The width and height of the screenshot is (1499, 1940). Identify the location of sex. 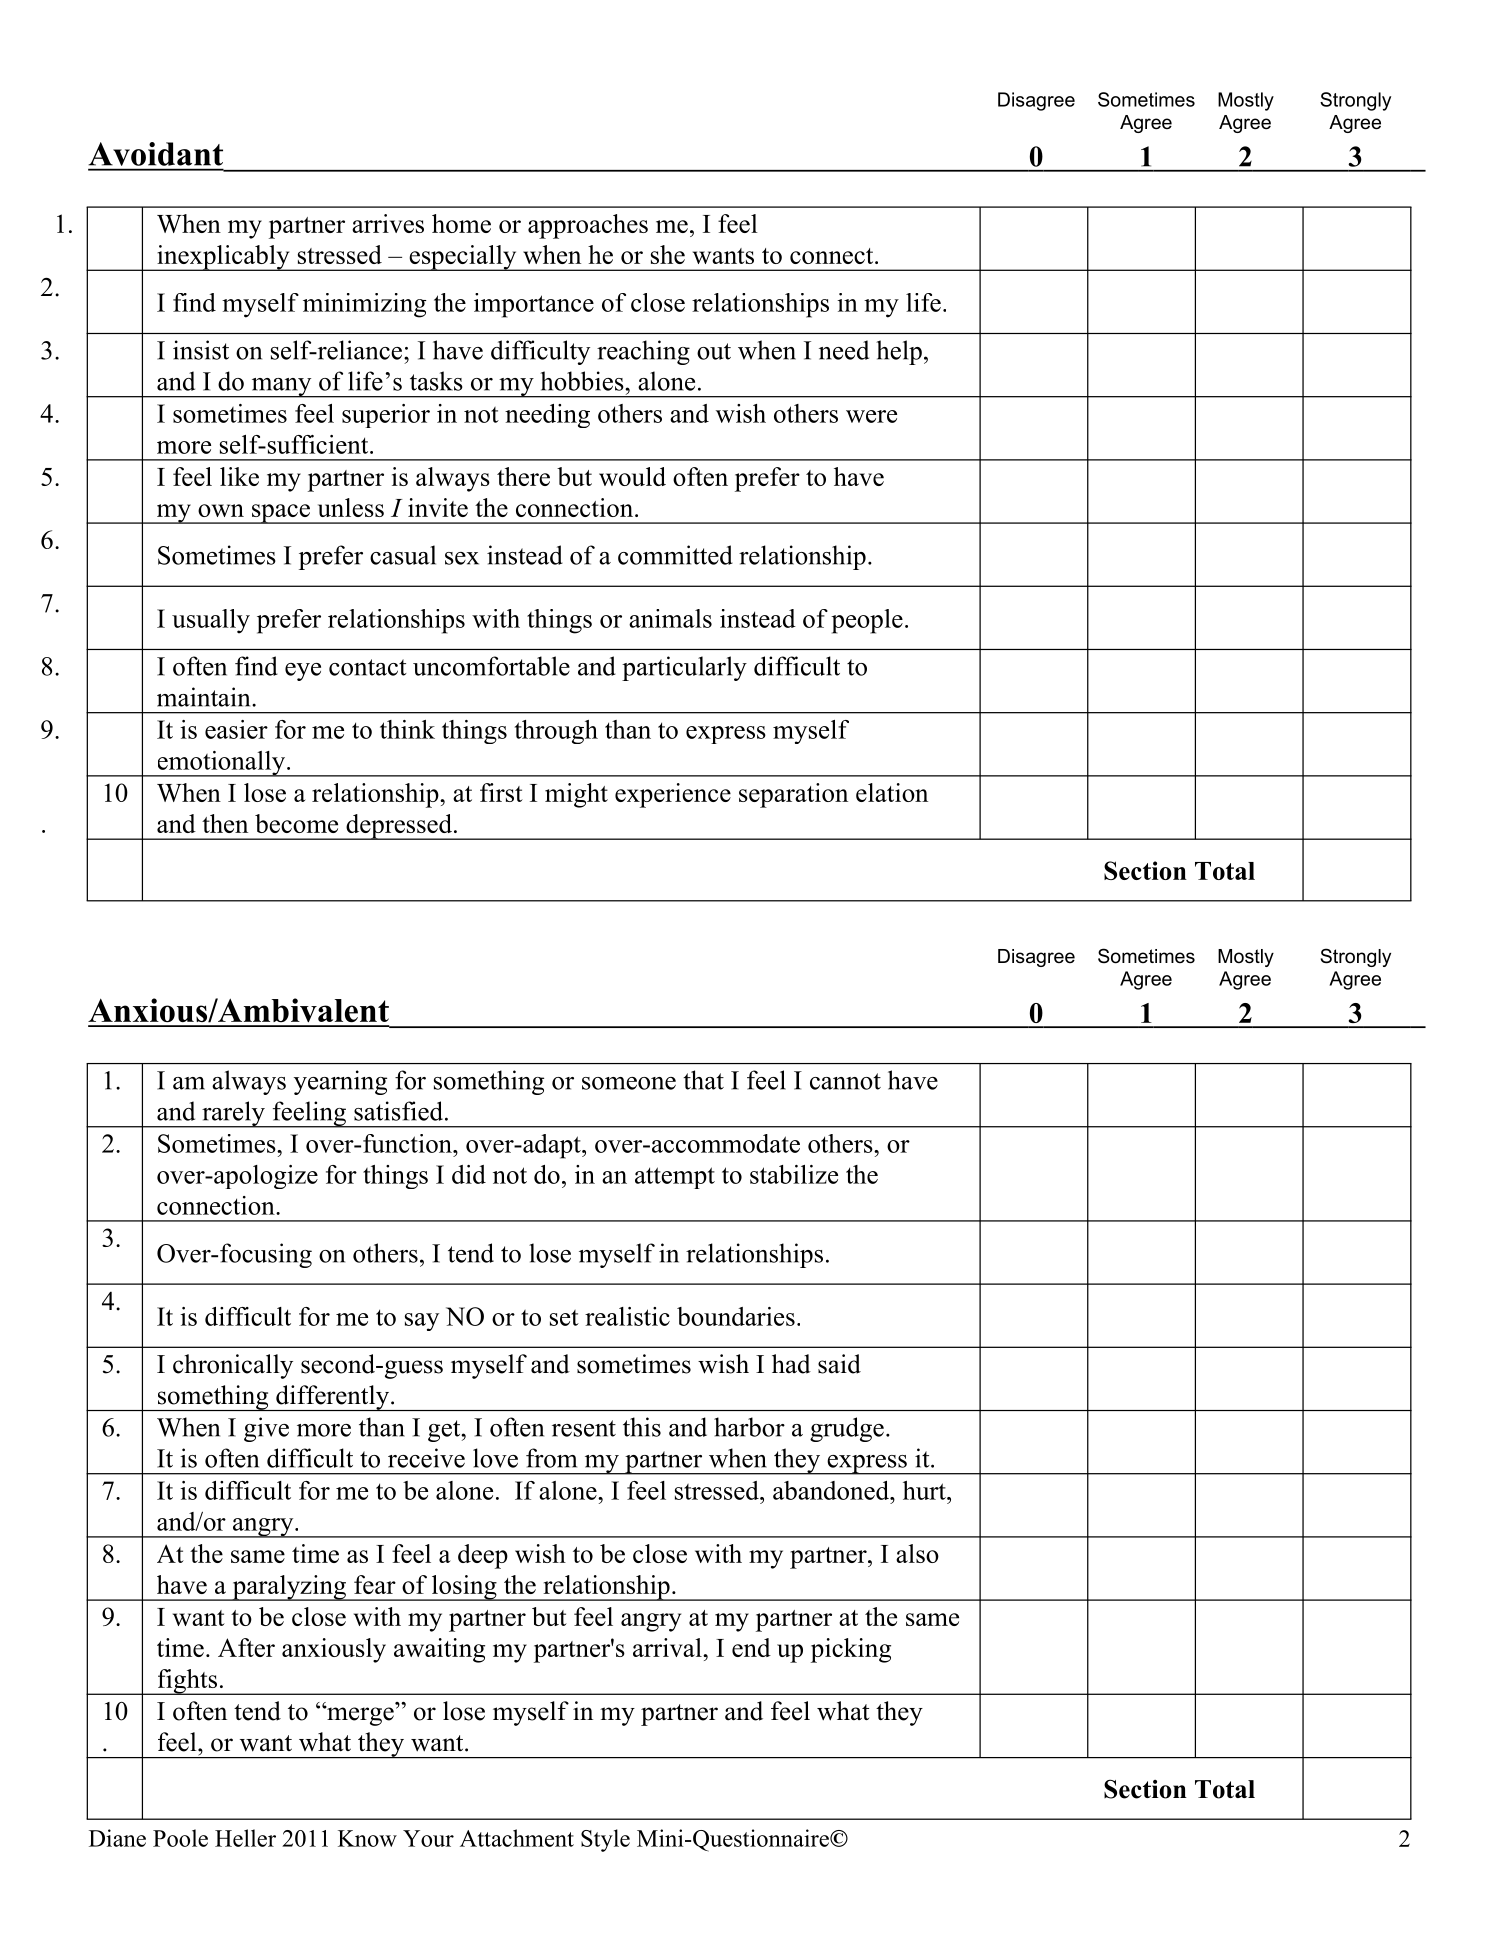
(462, 558).
